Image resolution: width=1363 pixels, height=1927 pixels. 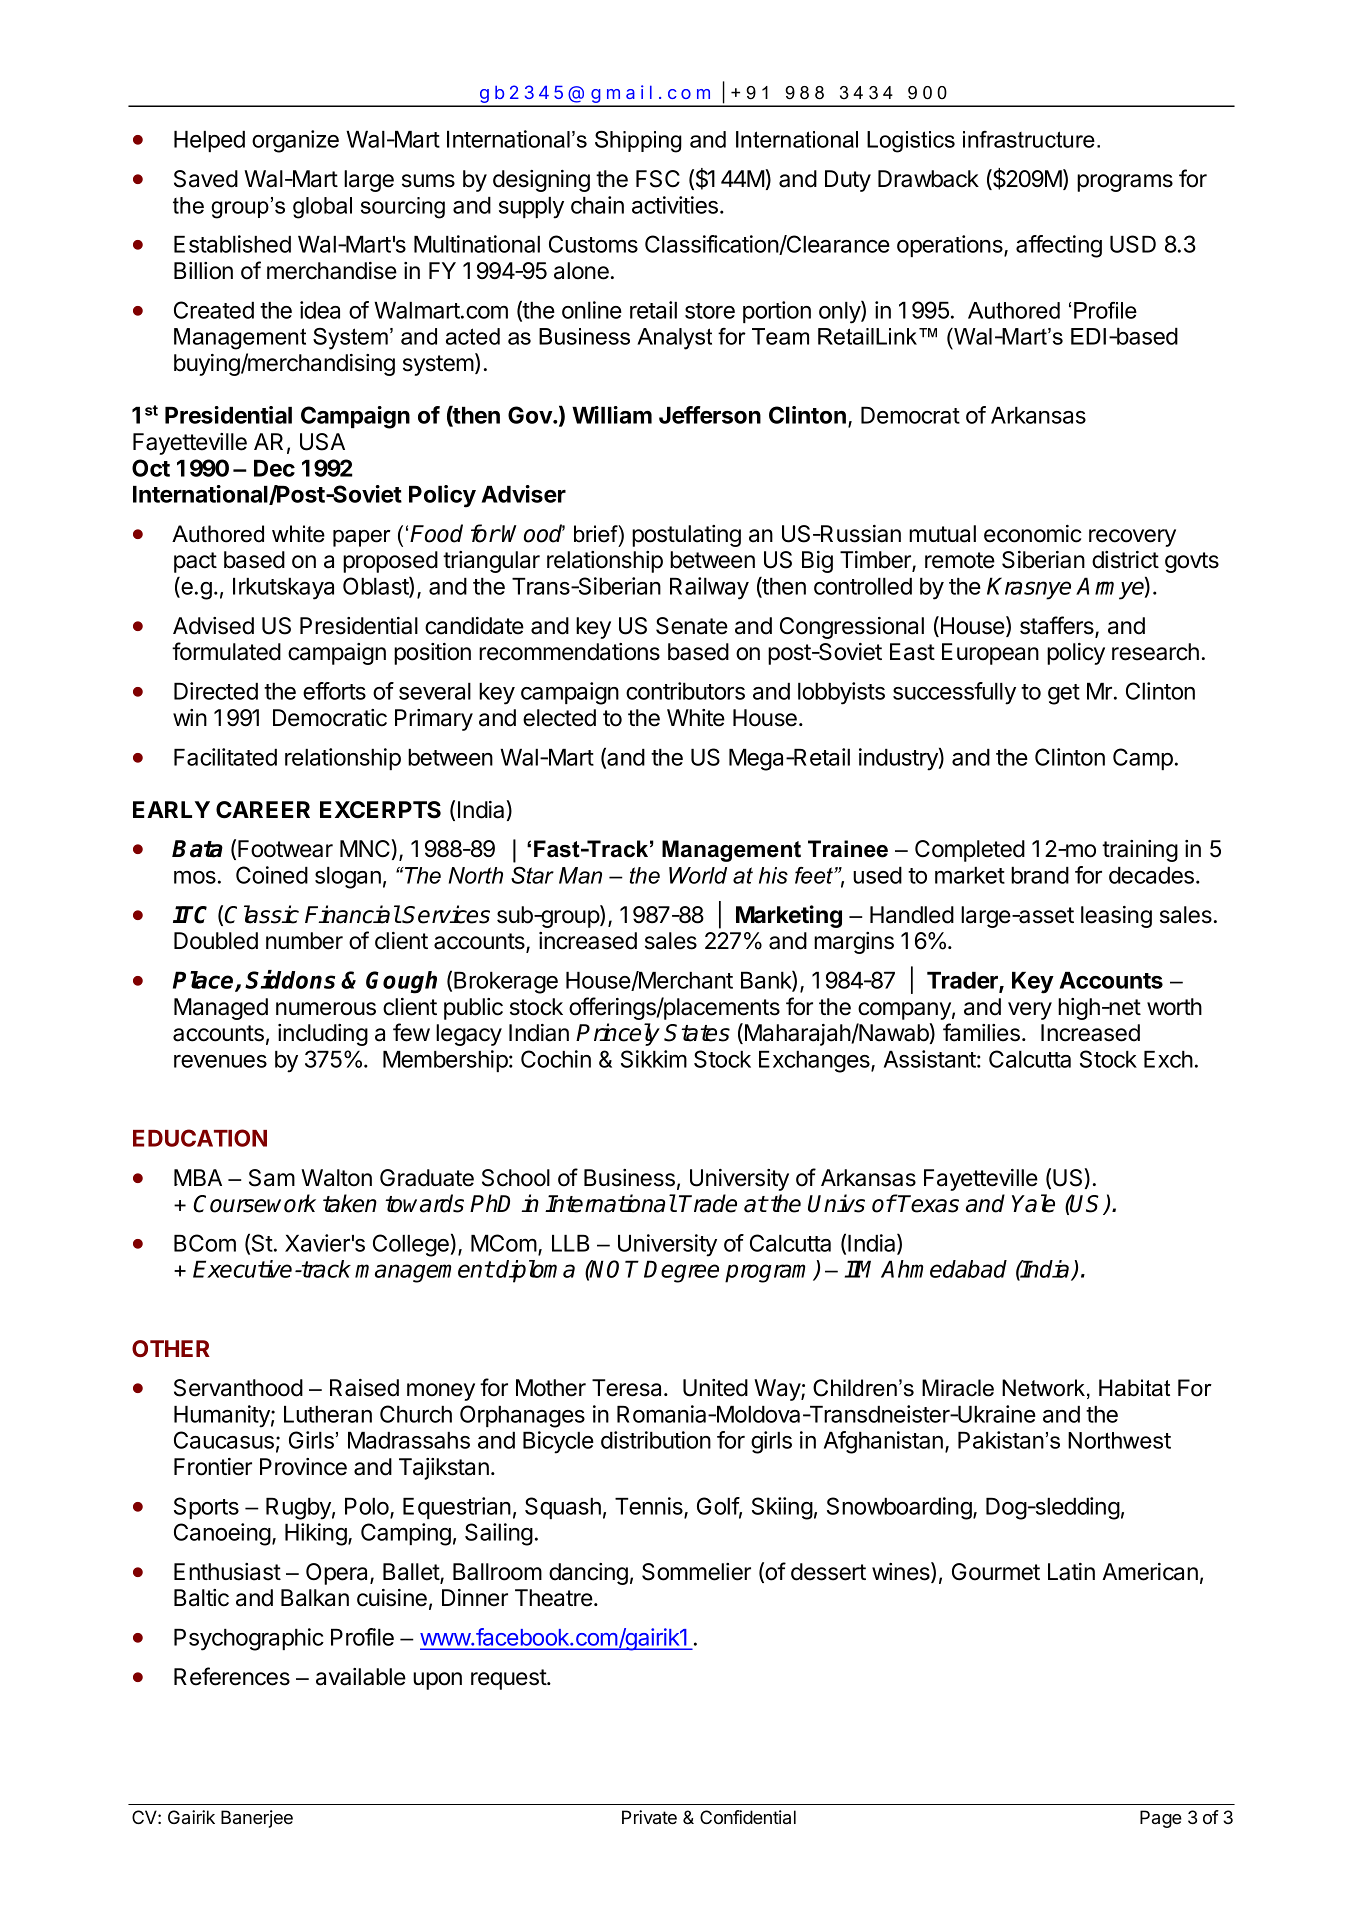 What do you see at coordinates (658, 179) in the page?
I see `FSC` at bounding box center [658, 179].
